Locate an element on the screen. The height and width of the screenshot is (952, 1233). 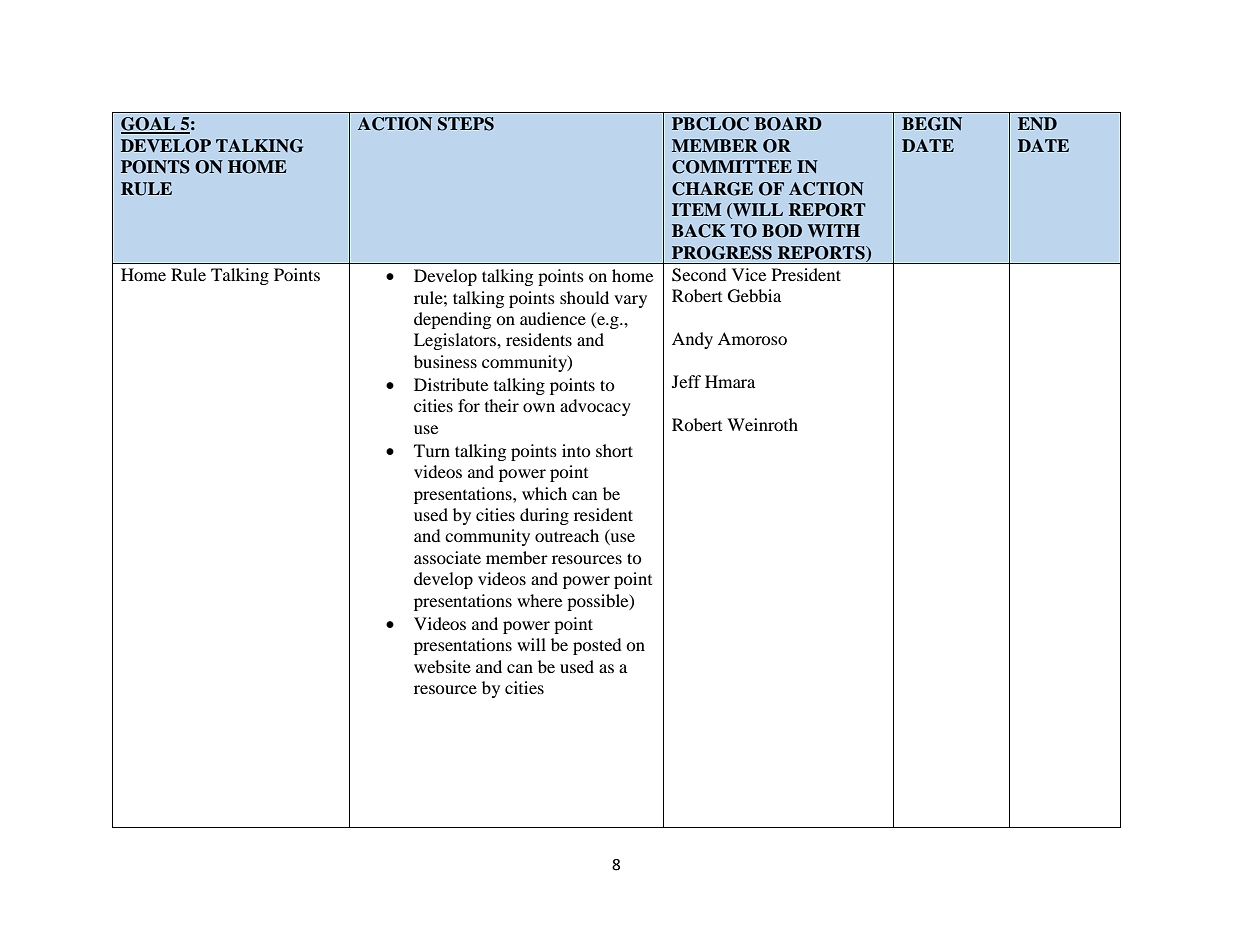
Vice is located at coordinates (749, 274).
